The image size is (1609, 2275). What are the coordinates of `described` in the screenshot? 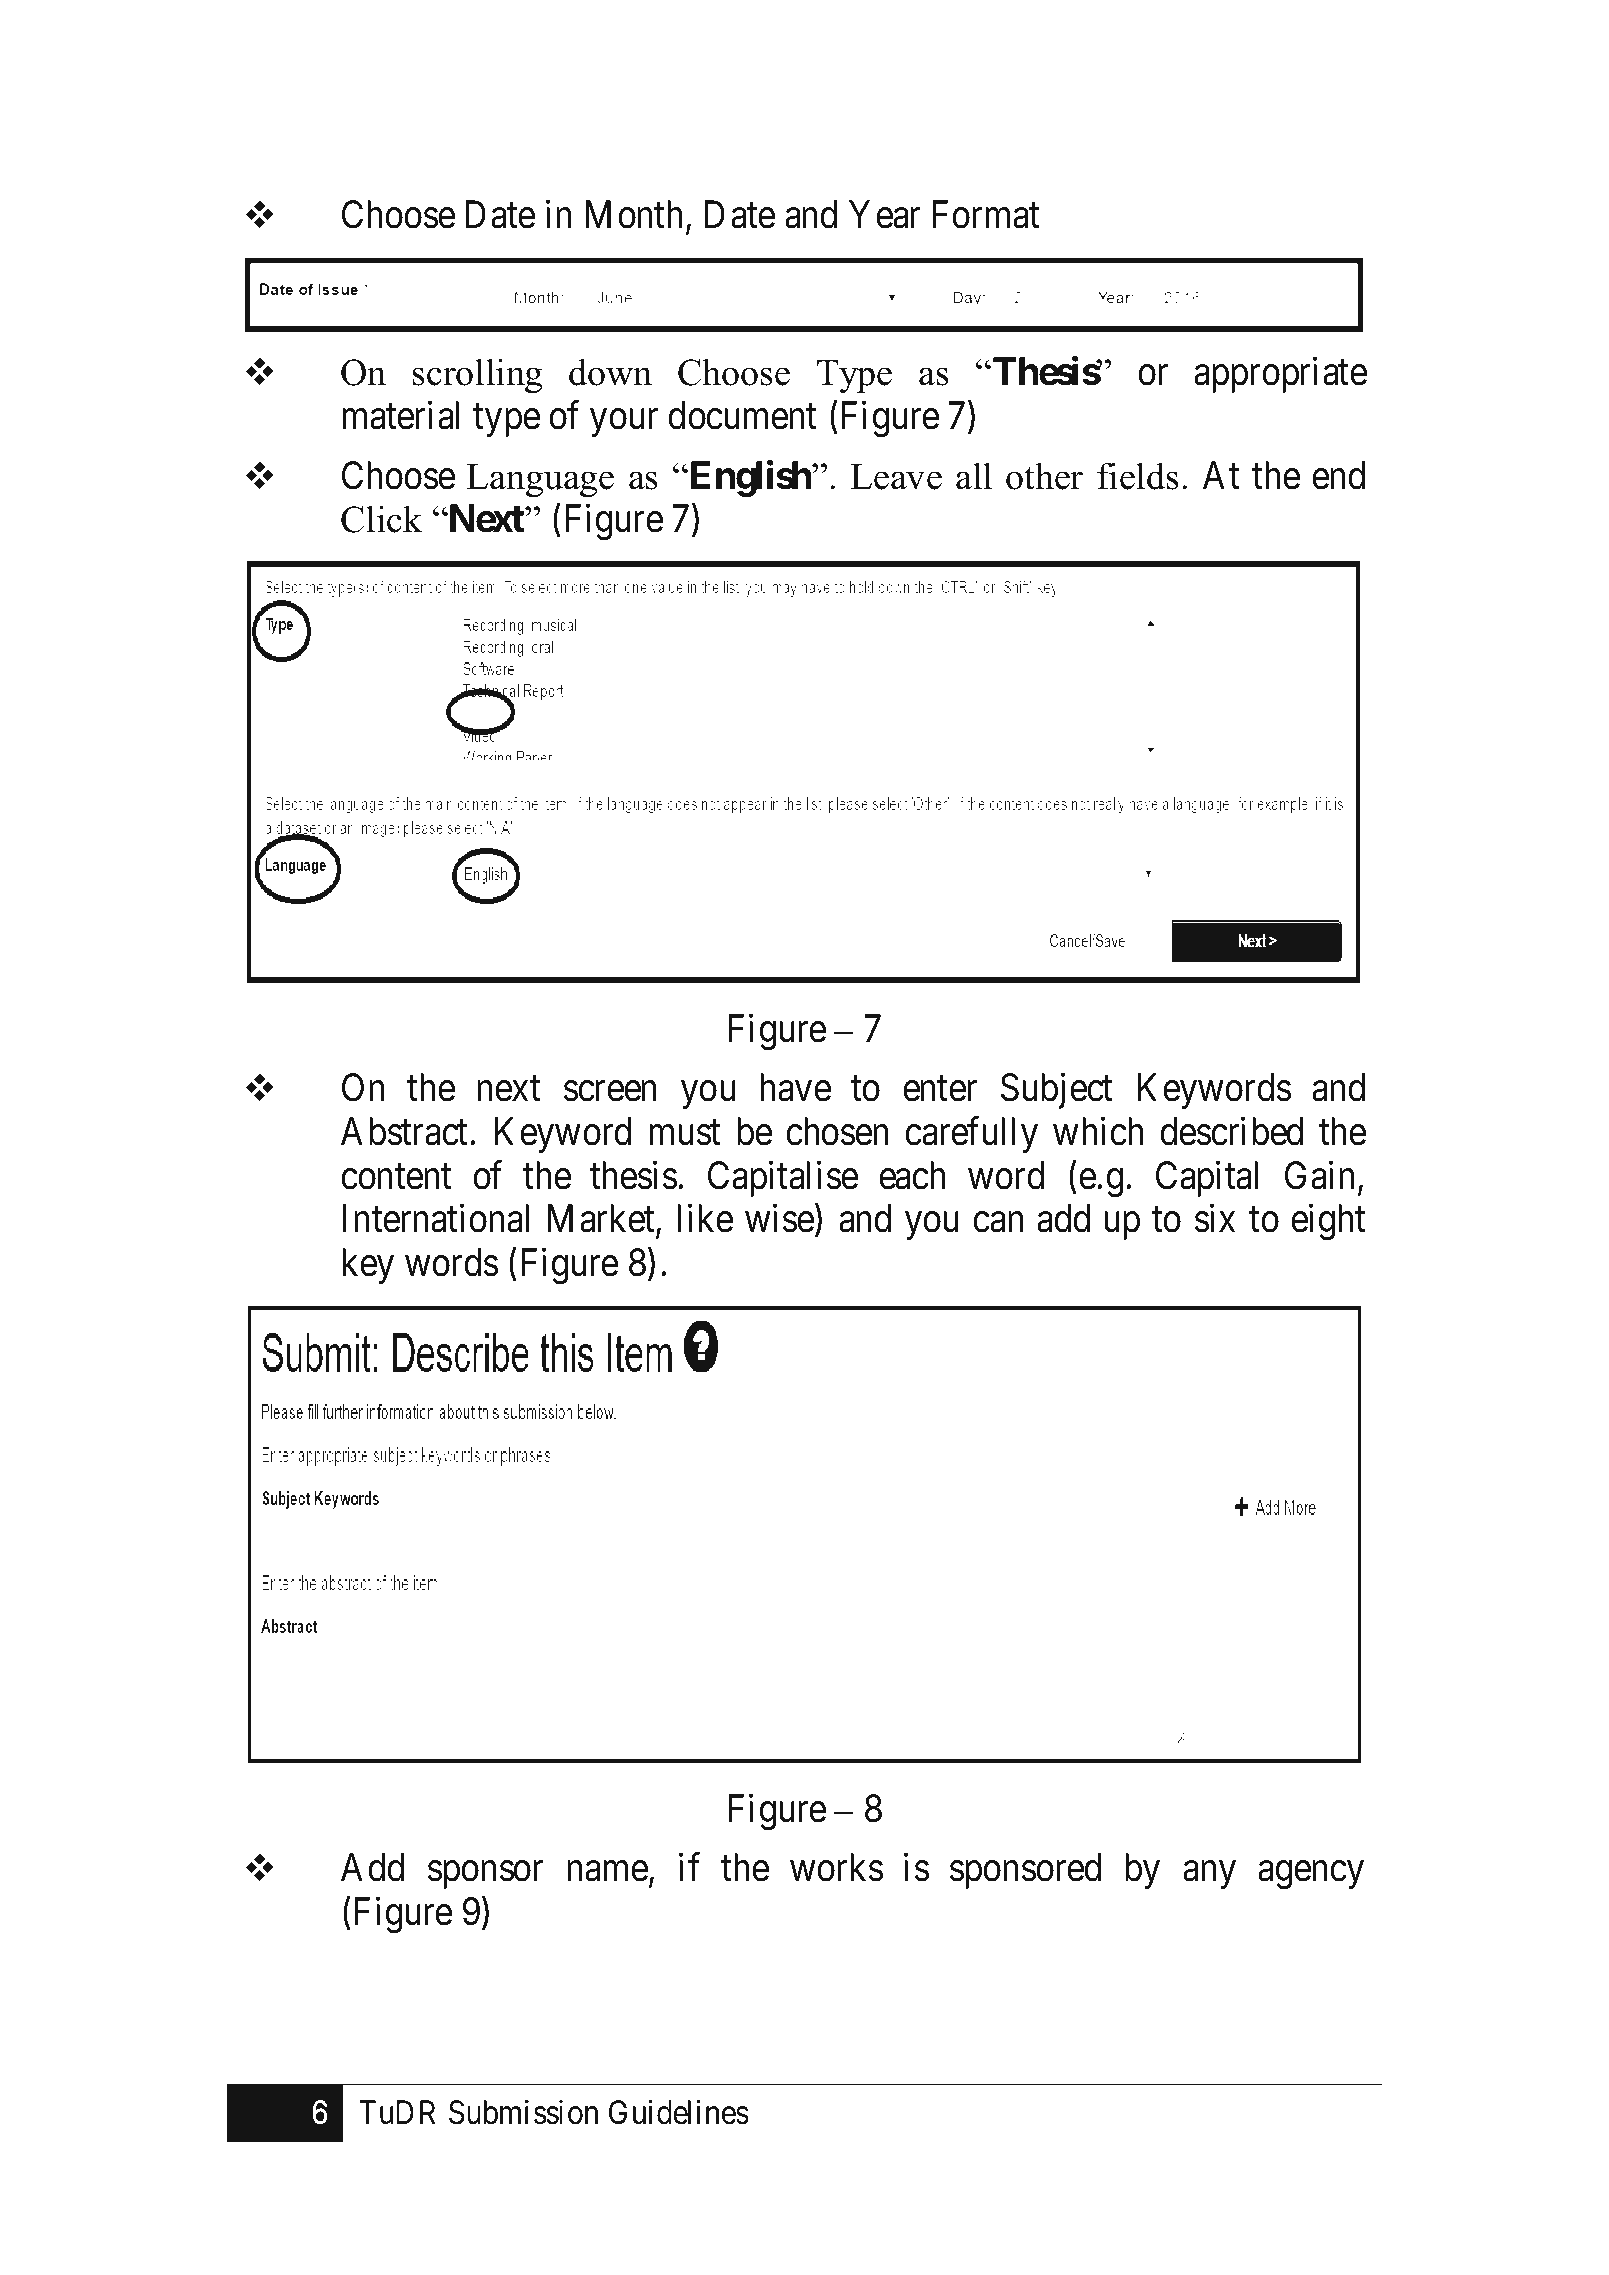 It's located at (1231, 1131).
